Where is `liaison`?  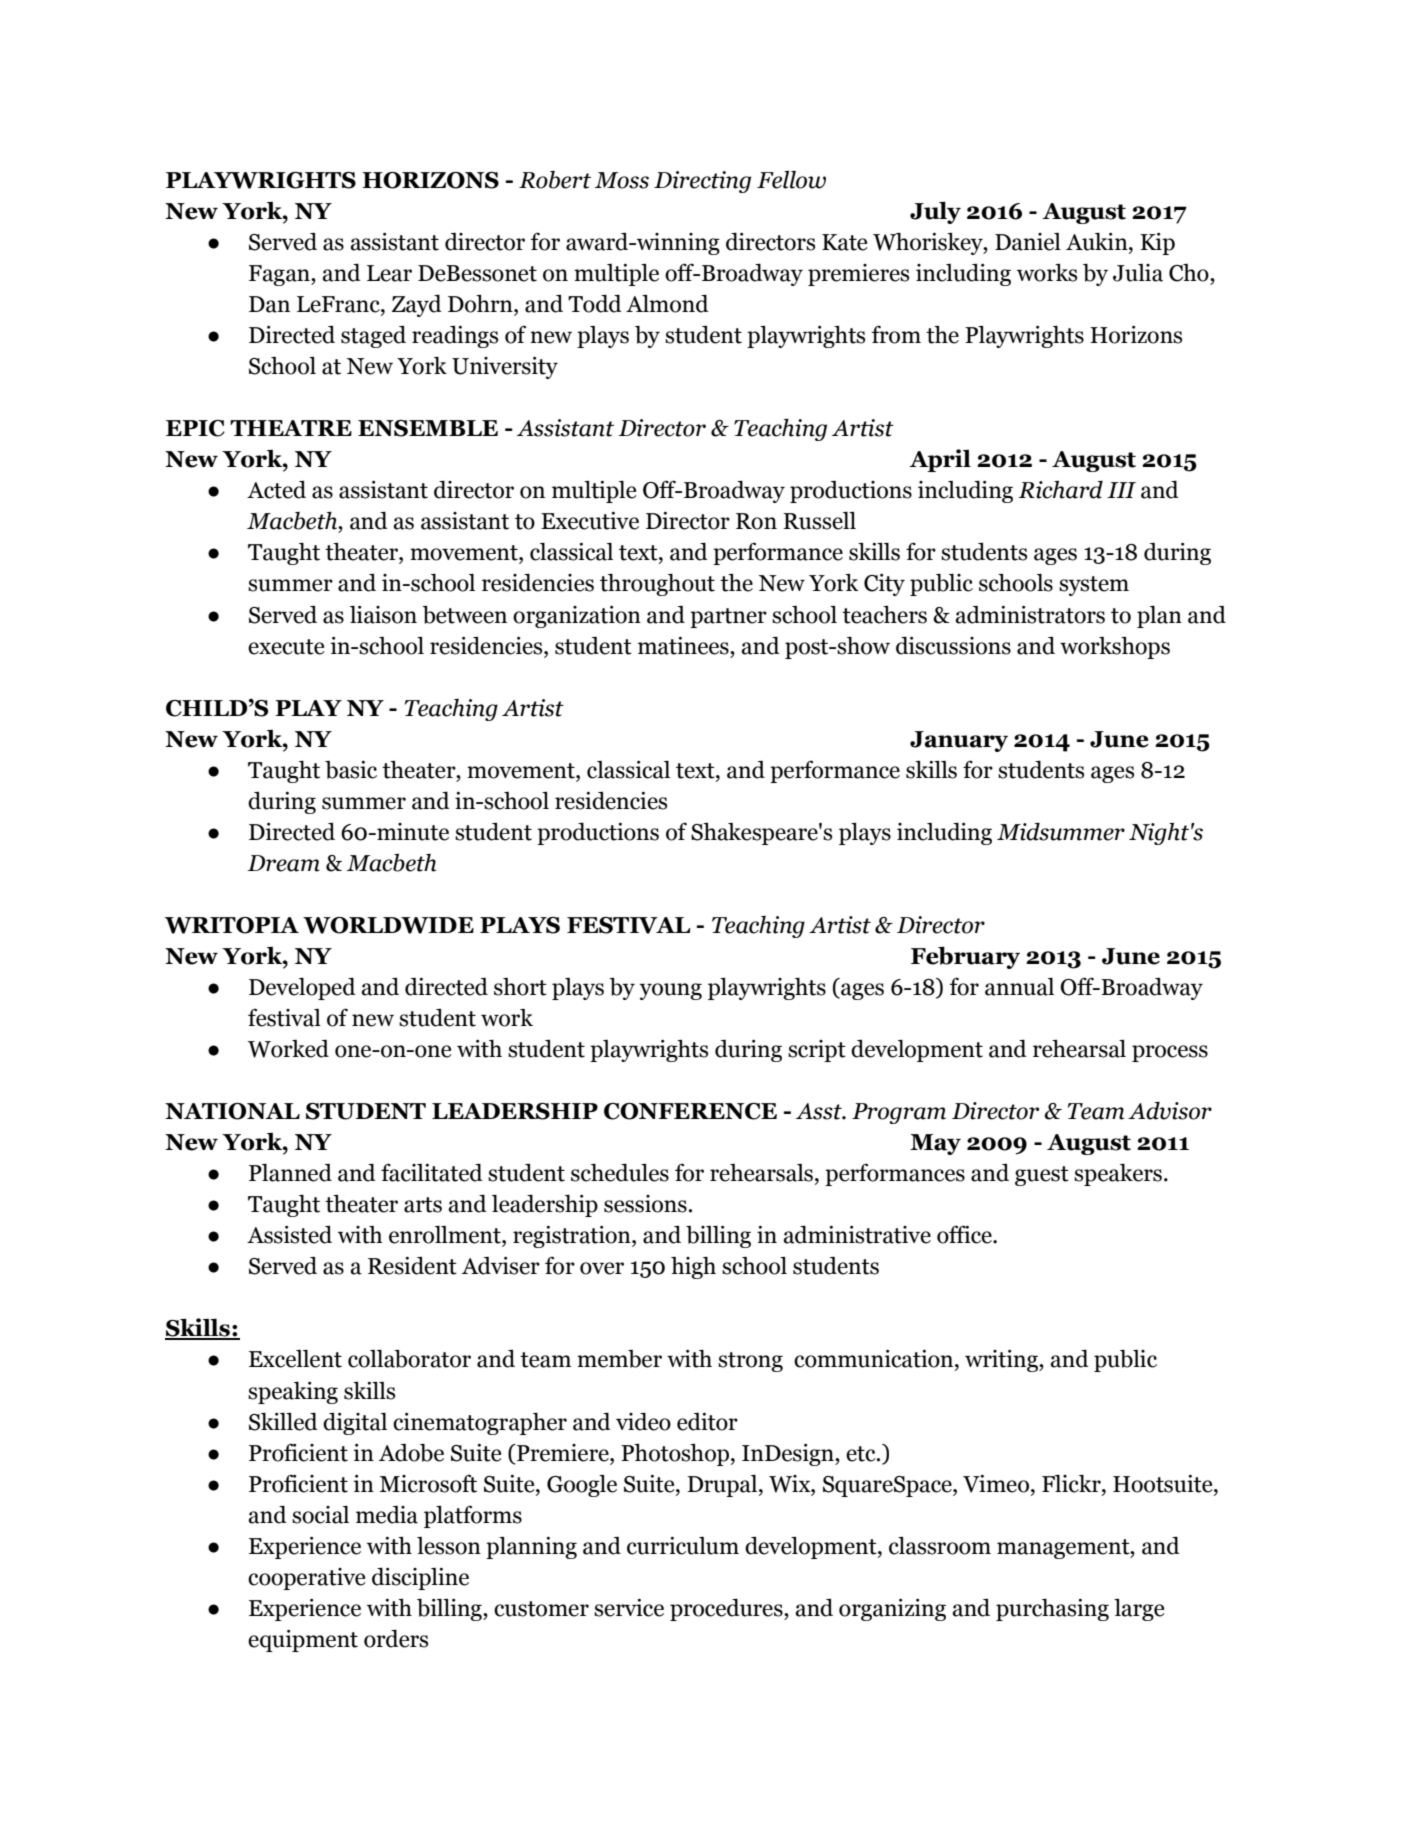 liaison is located at coordinates (383, 615).
